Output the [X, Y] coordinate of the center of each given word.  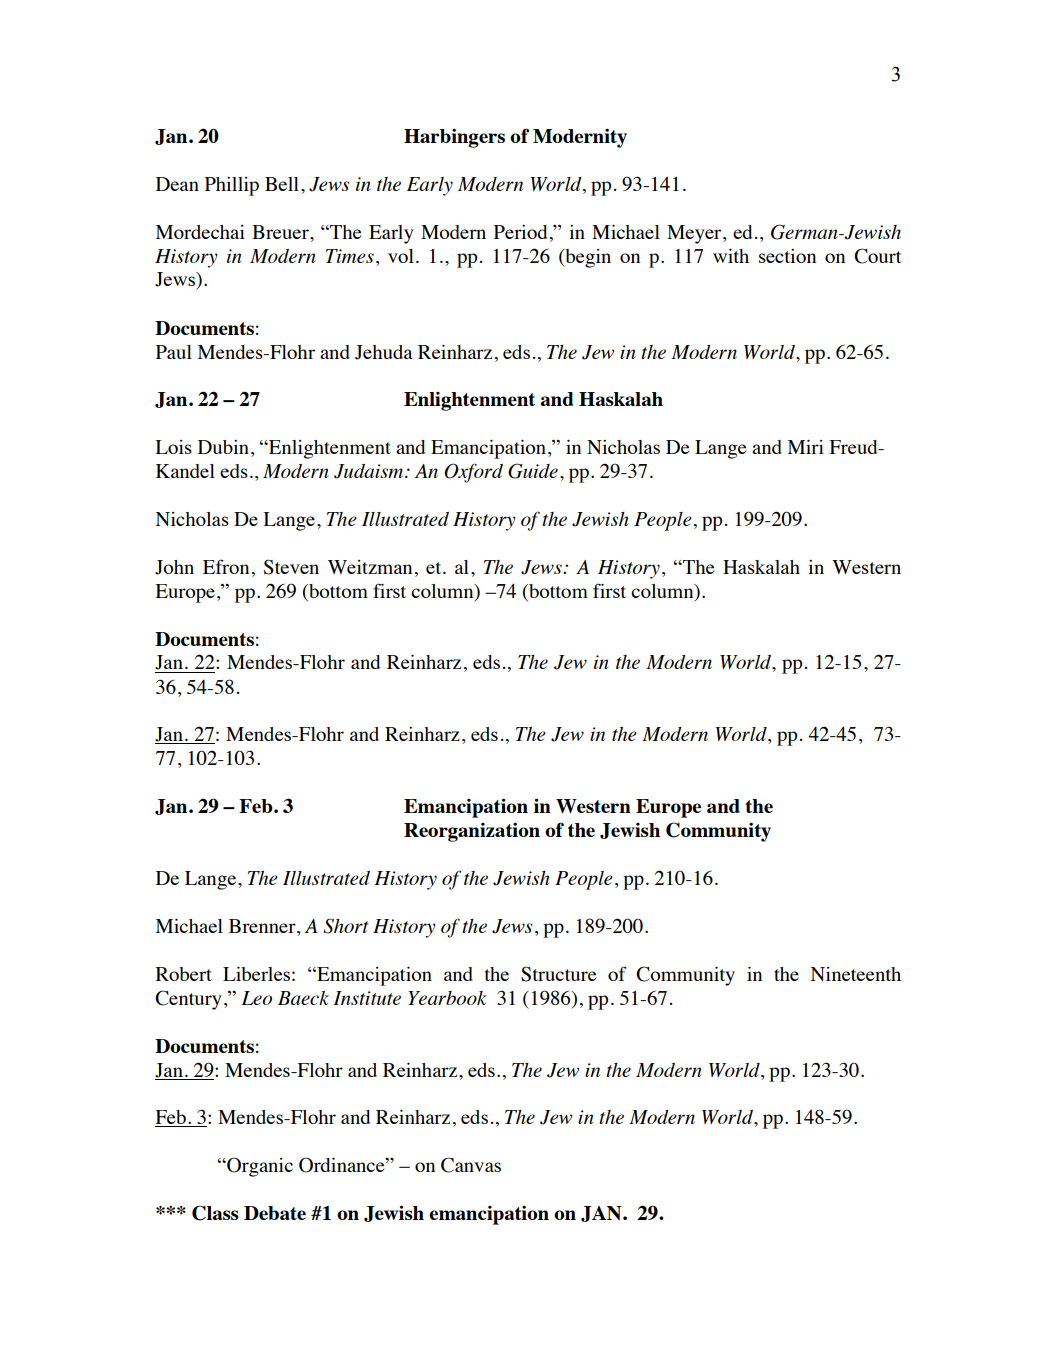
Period [520, 232]
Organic [259, 1167]
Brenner [263, 926]
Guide [533, 471]
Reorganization [472, 832]
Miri [806, 447]
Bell [282, 184]
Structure [558, 974]
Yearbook [447, 998]
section [787, 256]
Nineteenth [856, 974]
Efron [226, 566]
